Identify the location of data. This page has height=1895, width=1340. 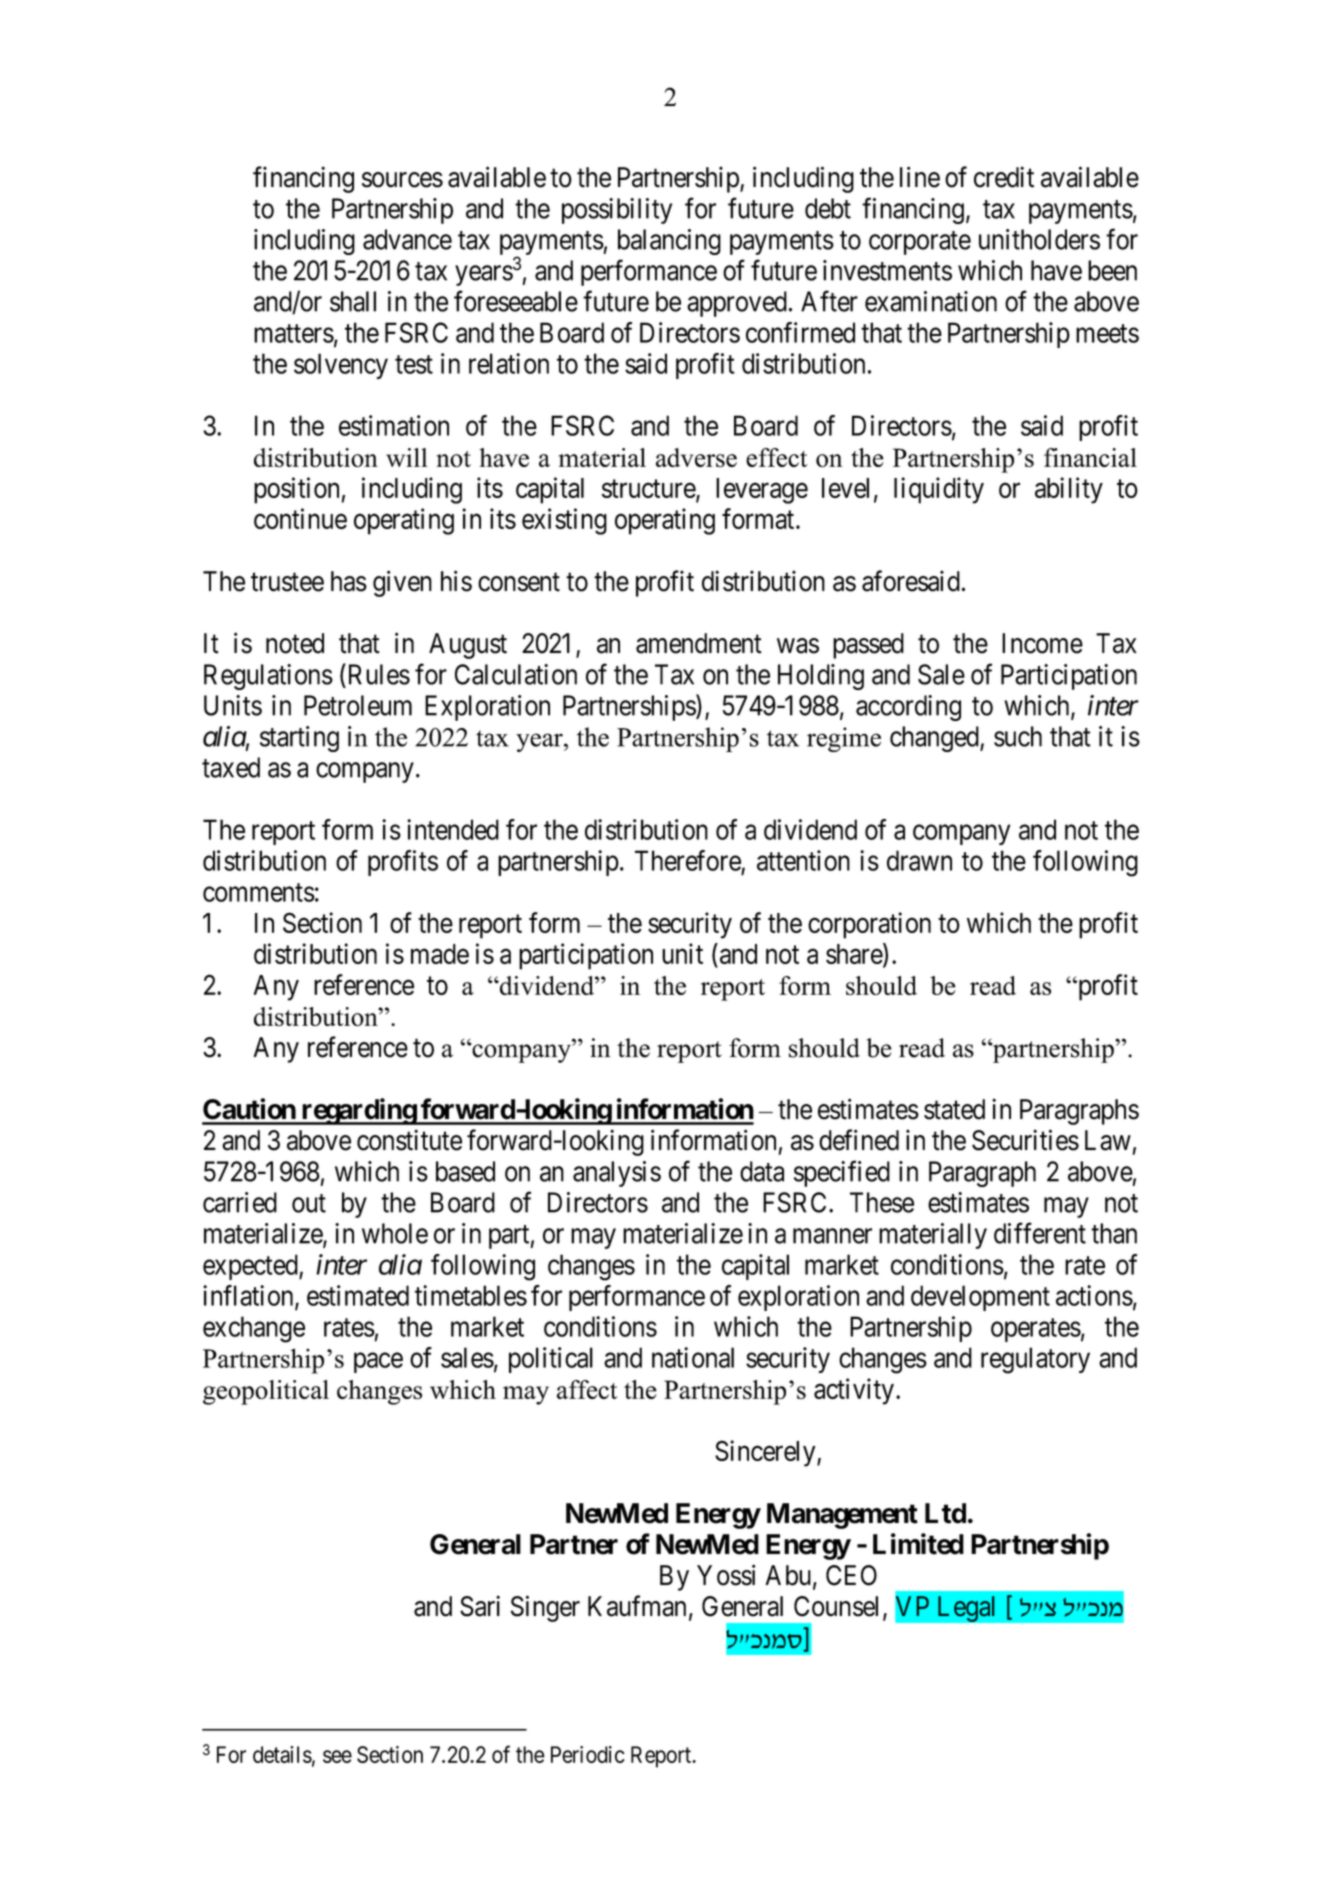
(762, 1171).
